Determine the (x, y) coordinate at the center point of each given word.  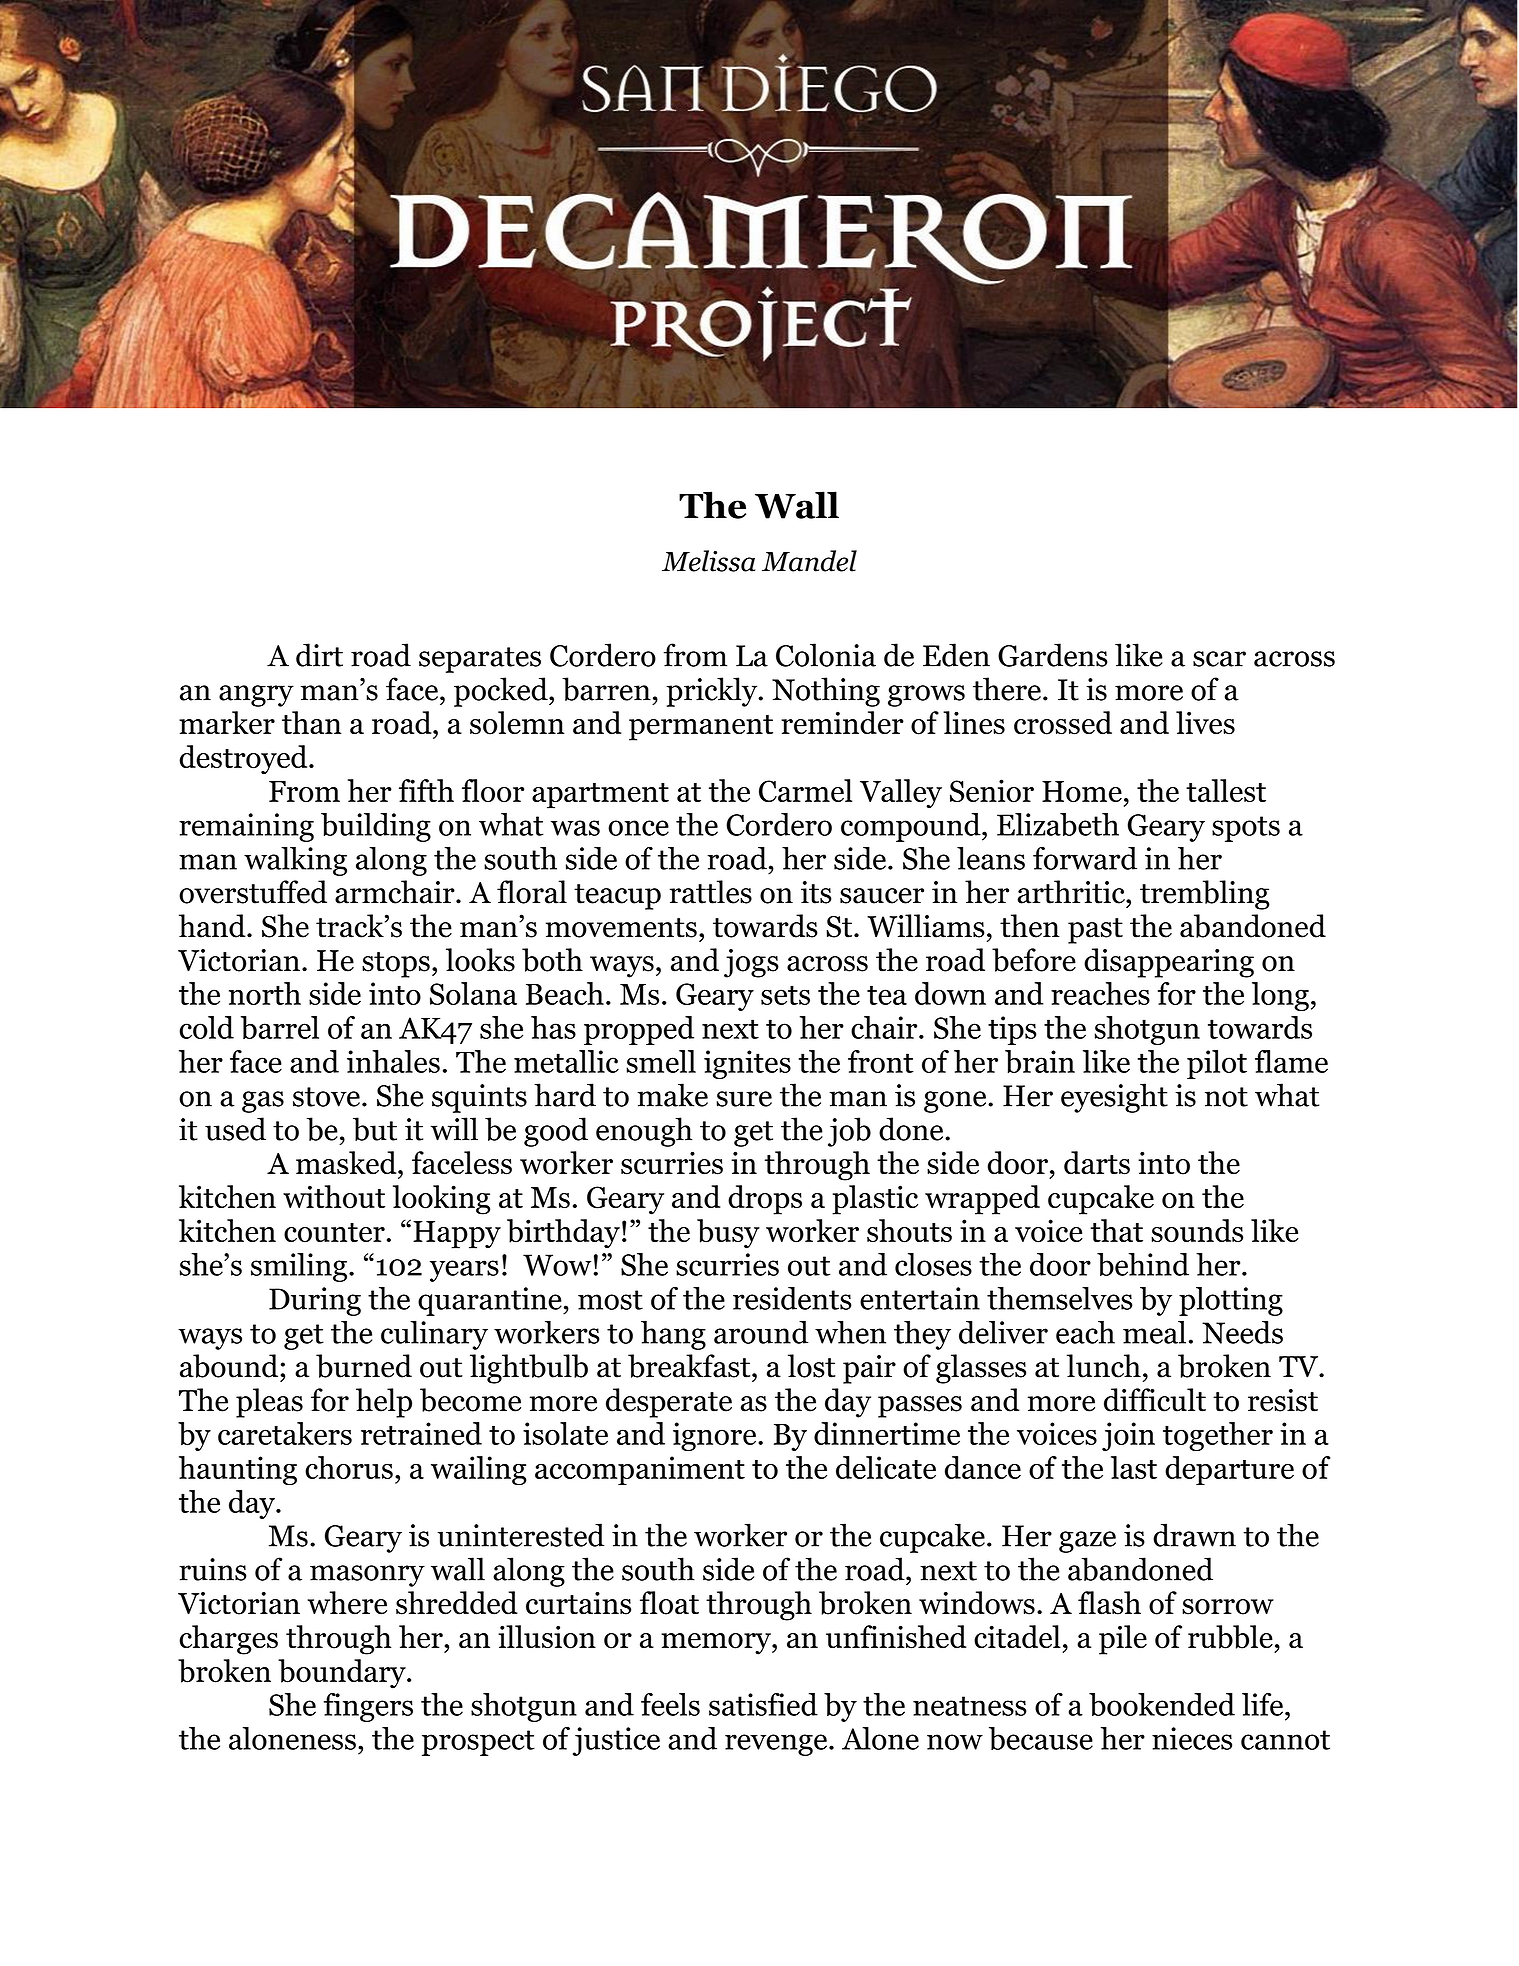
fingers (368, 1707)
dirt (319, 655)
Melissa (708, 561)
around (761, 1332)
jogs (751, 963)
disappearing (1169, 963)
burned (364, 1366)
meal (1154, 1332)
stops (396, 965)
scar (1219, 659)
